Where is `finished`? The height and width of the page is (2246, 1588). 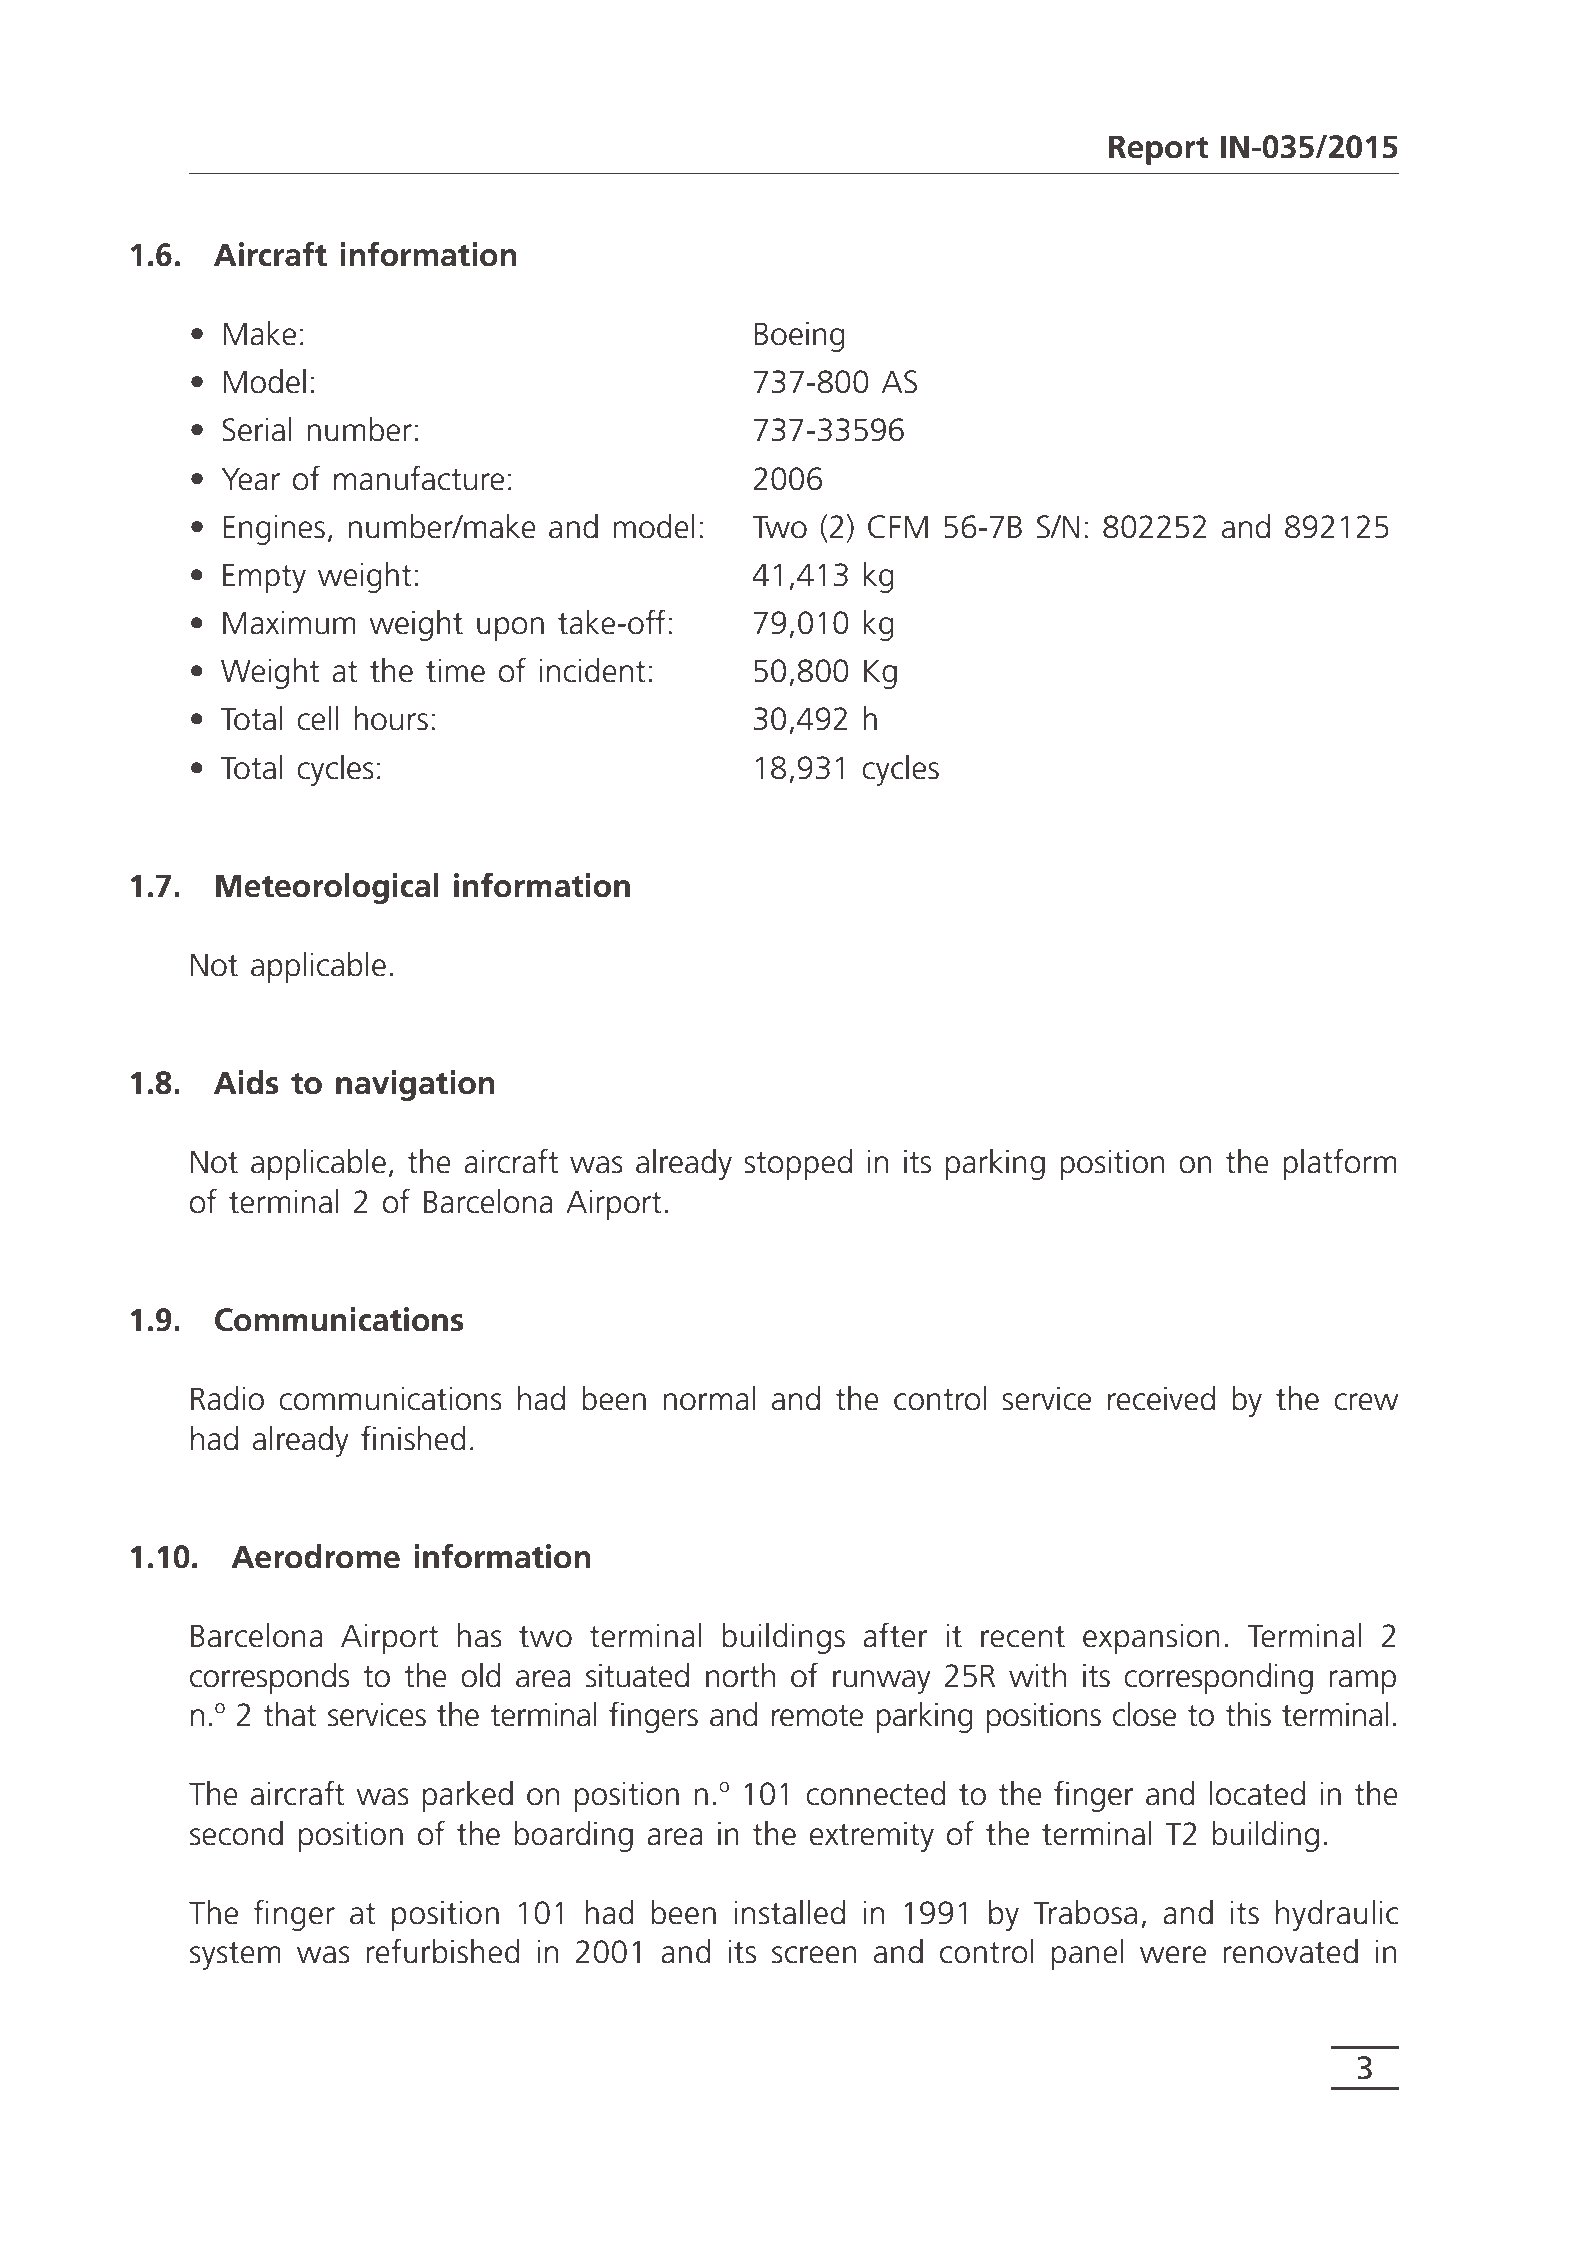
finished is located at coordinates (413, 1438).
